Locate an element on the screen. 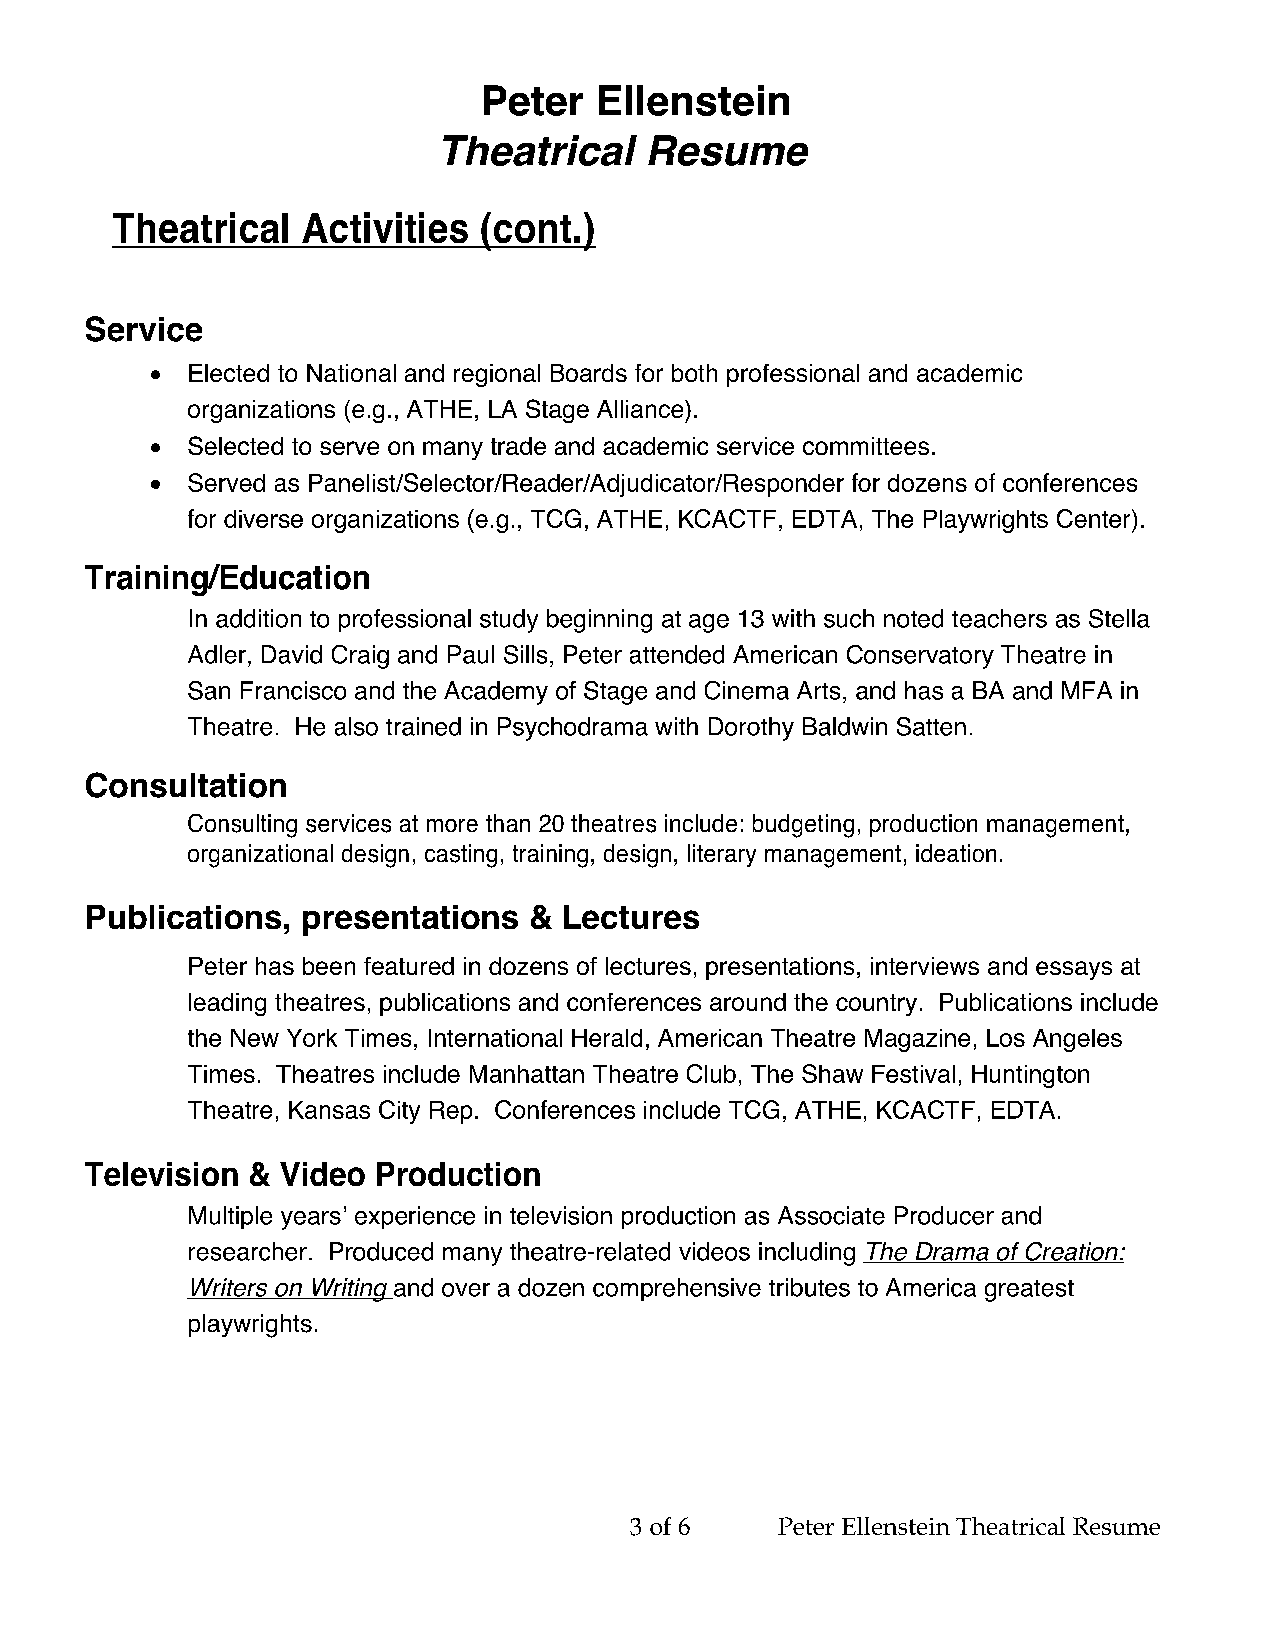 The height and width of the screenshot is (1647, 1273). regional is located at coordinates (497, 375).
